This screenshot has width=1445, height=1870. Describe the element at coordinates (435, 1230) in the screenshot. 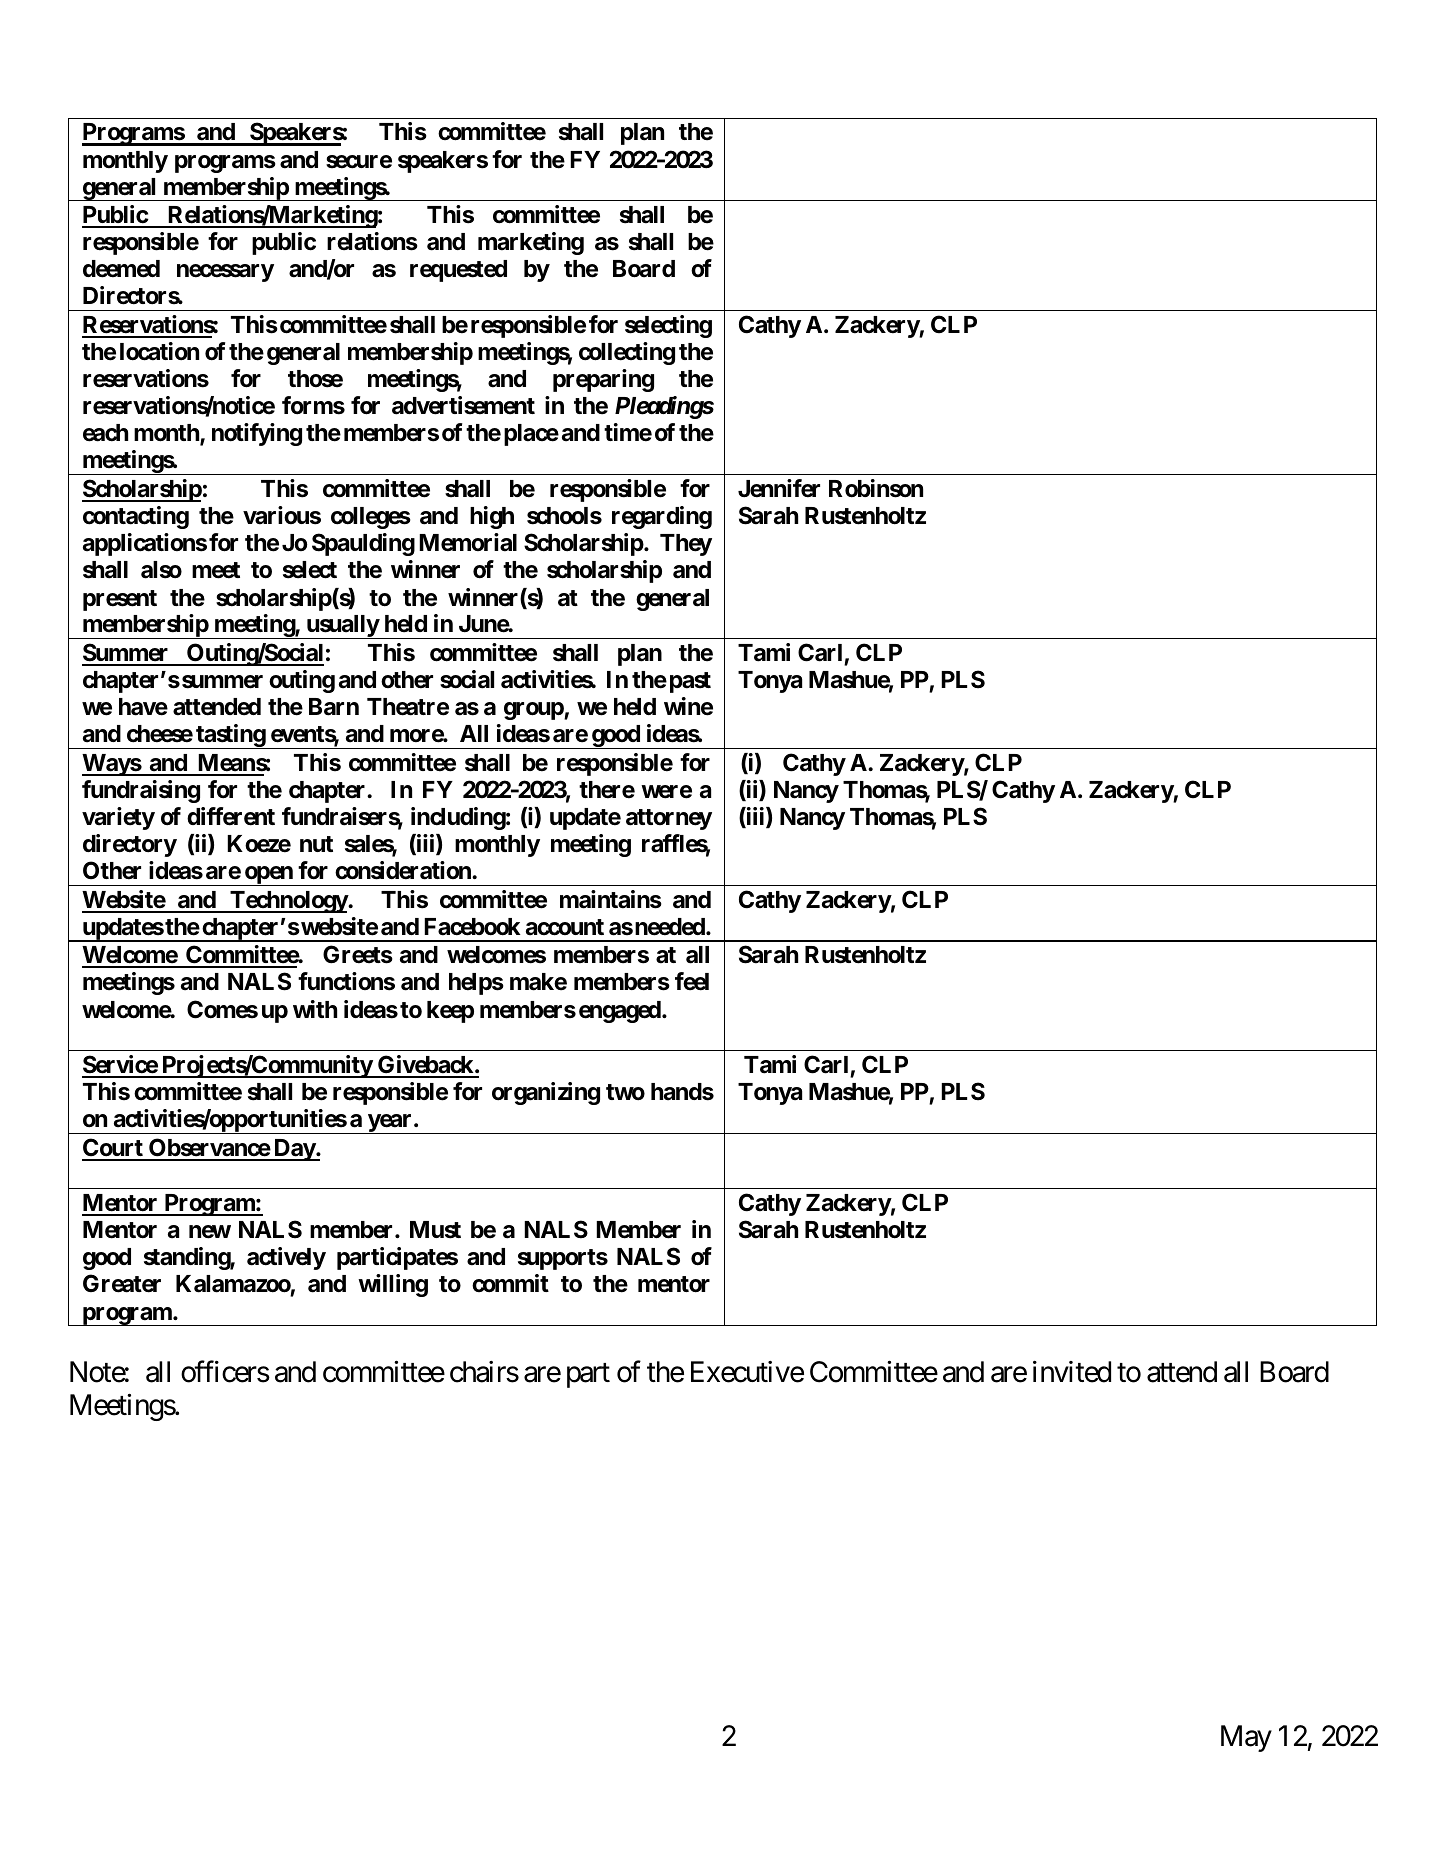

I see `Must` at that location.
